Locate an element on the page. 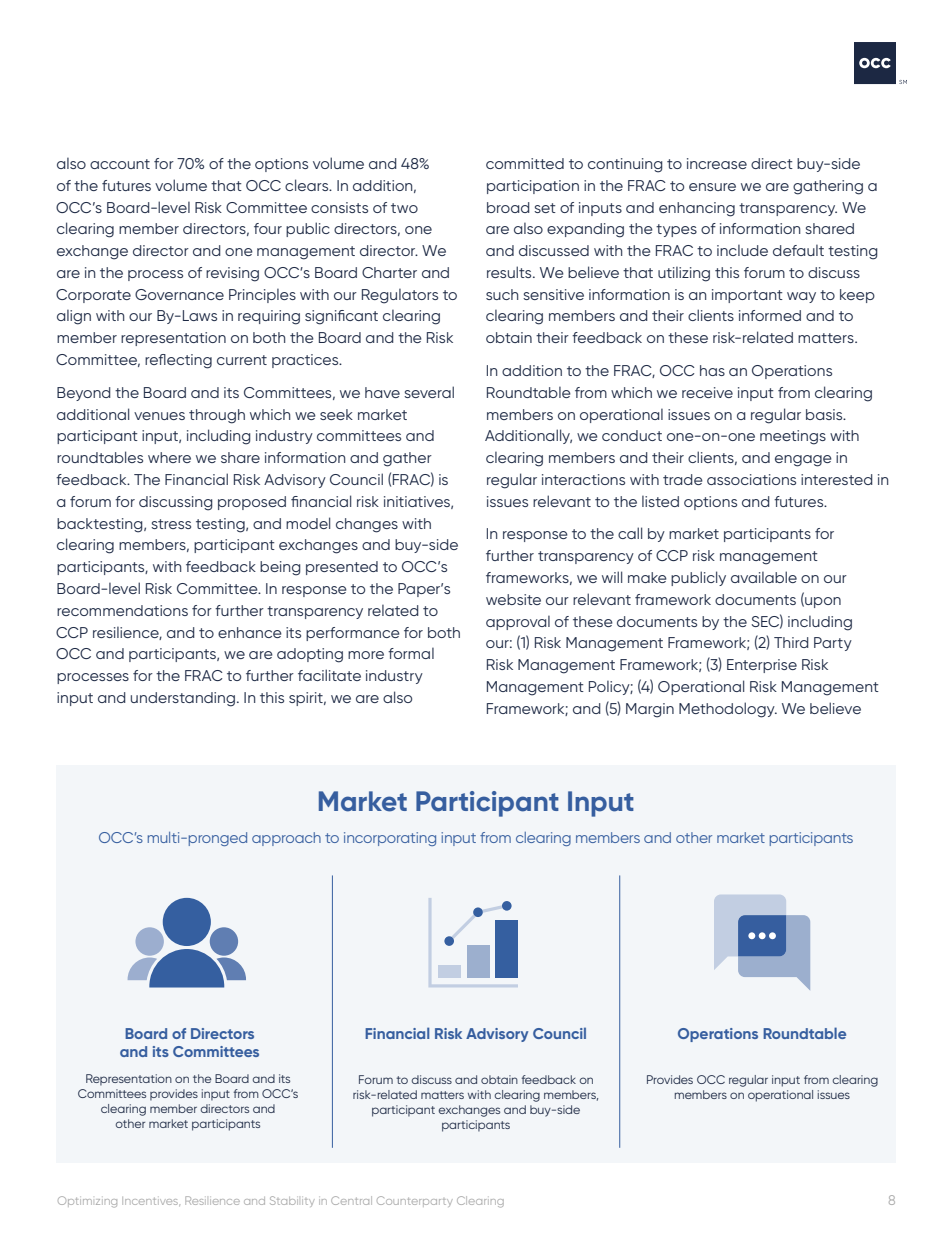  Stability is located at coordinates (292, 1201).
